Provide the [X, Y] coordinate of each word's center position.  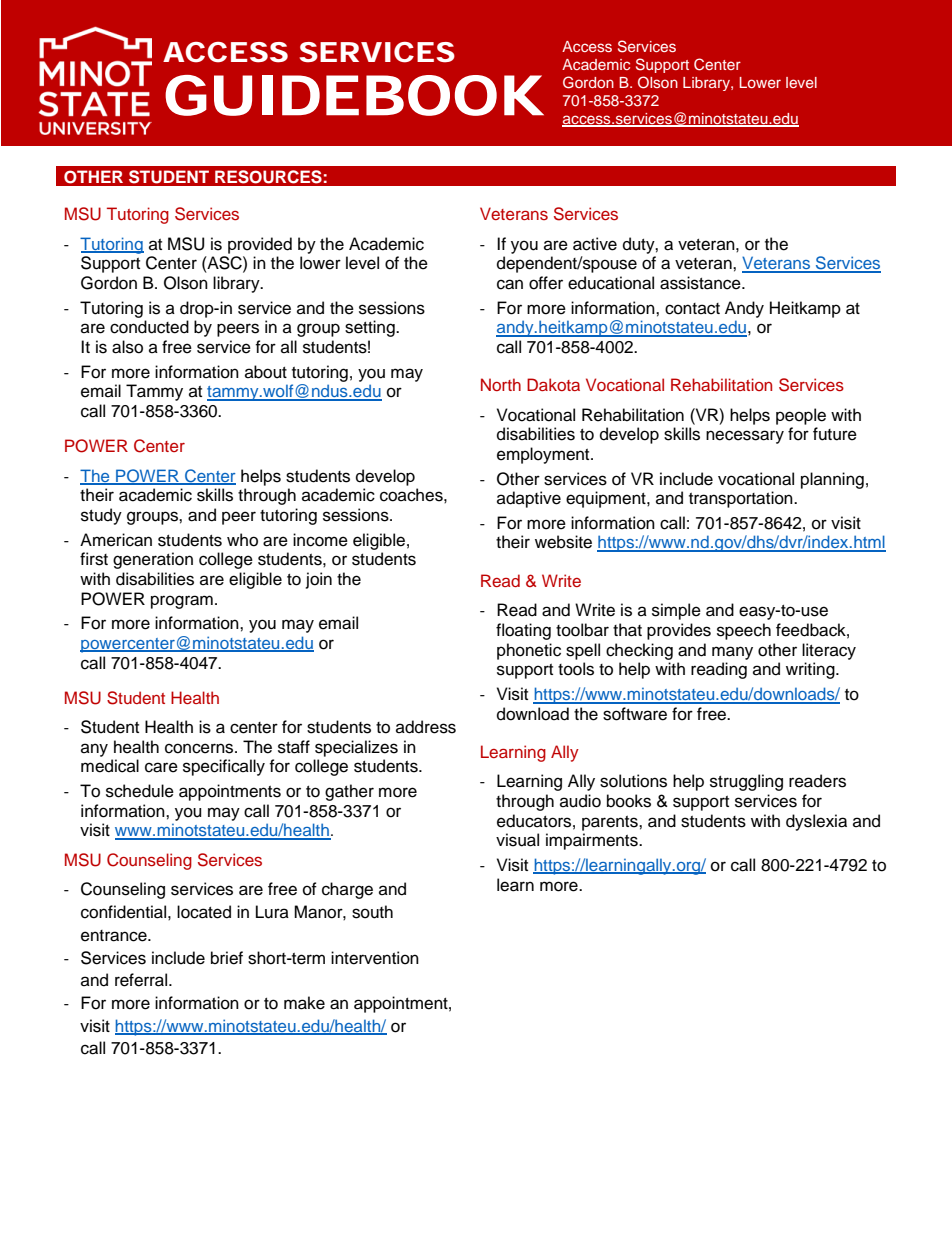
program [182, 602]
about [266, 372]
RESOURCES [268, 177]
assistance [701, 283]
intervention [375, 958]
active [595, 244]
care [161, 767]
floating [523, 631]
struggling [746, 782]
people [801, 416]
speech [744, 631]
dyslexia [816, 822]
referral [142, 980]
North [501, 384]
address [426, 727]
